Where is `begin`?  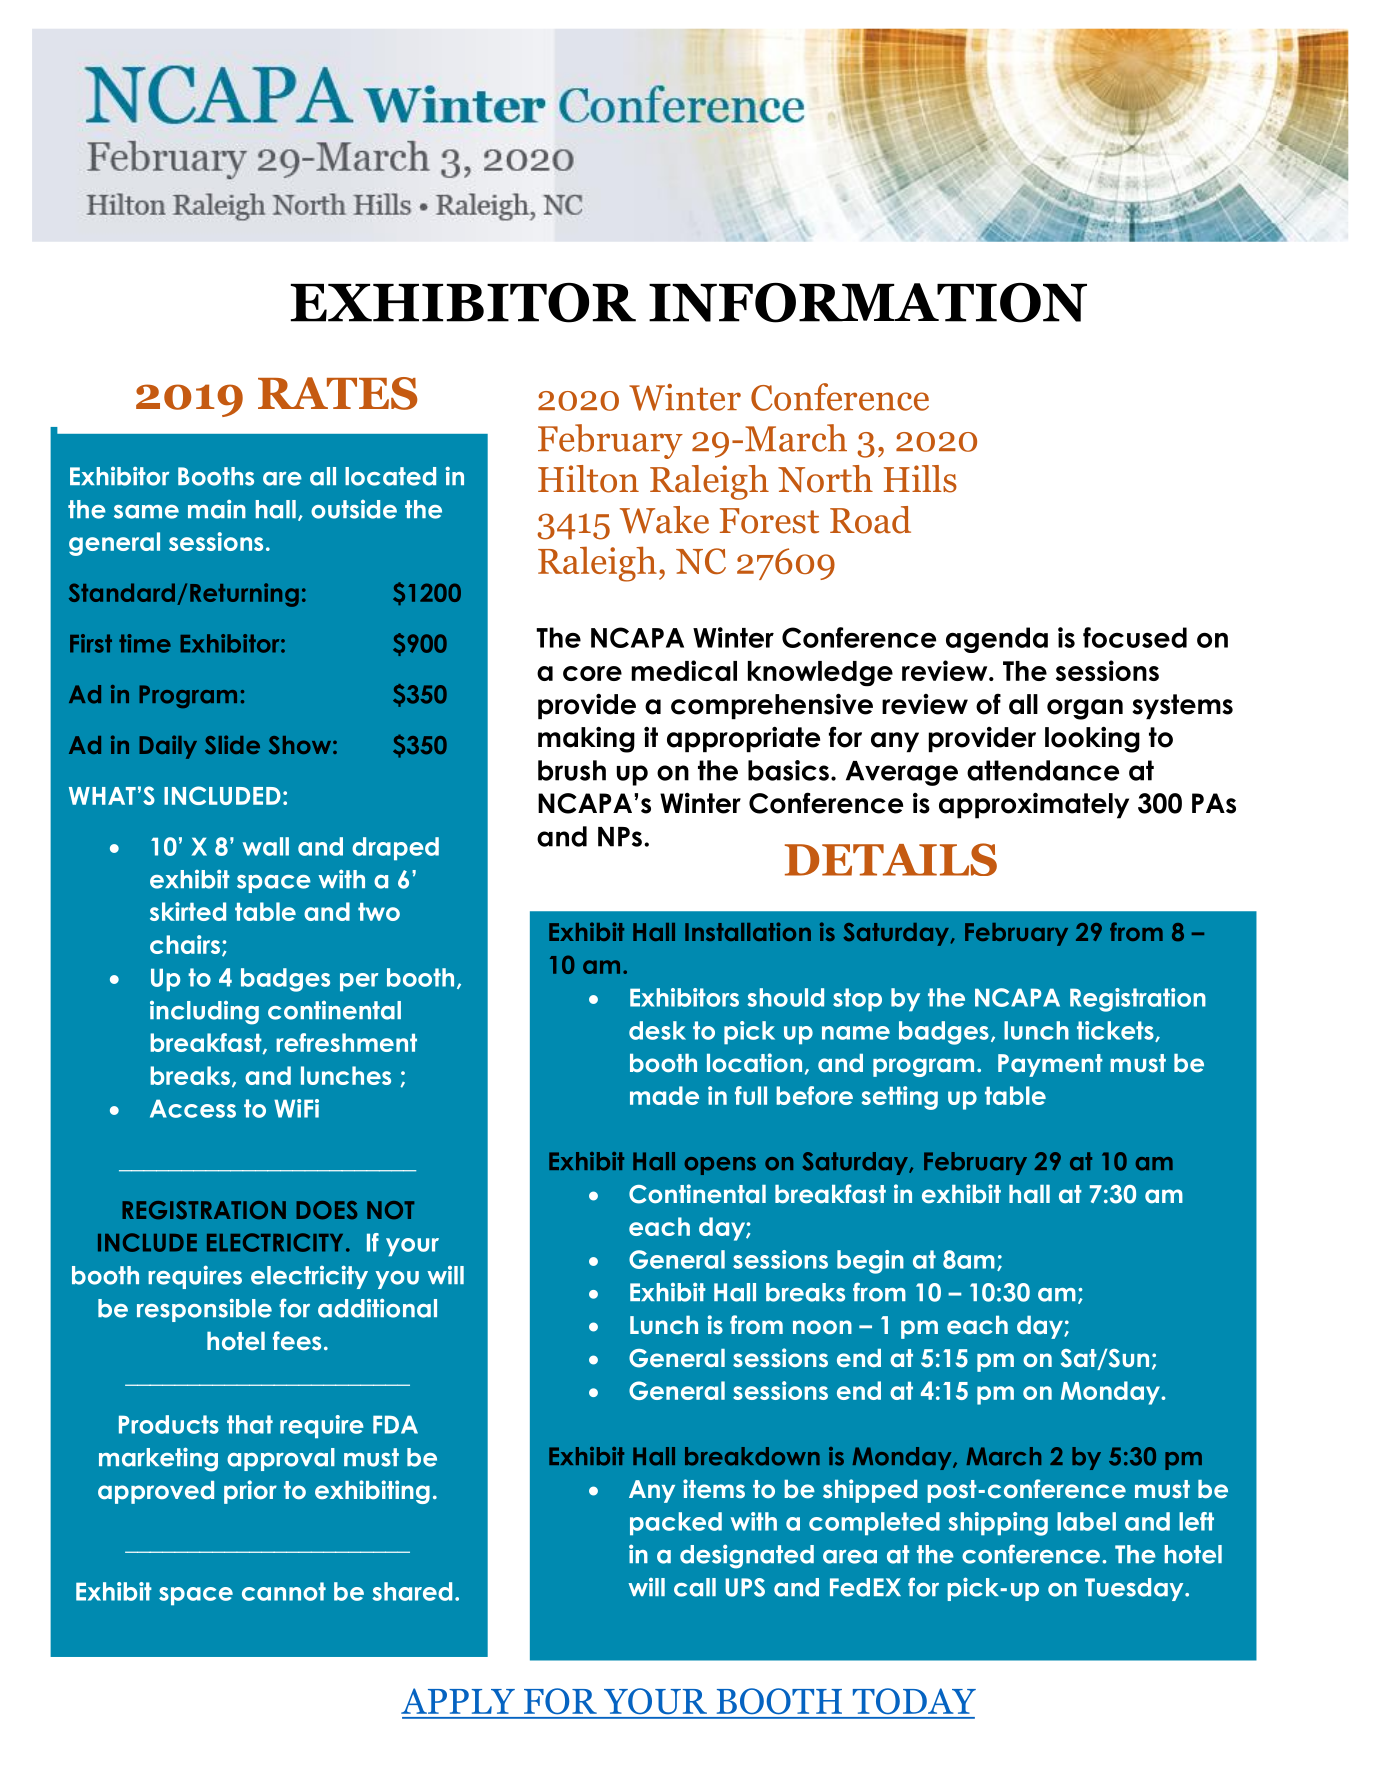 begin is located at coordinates (870, 1262).
